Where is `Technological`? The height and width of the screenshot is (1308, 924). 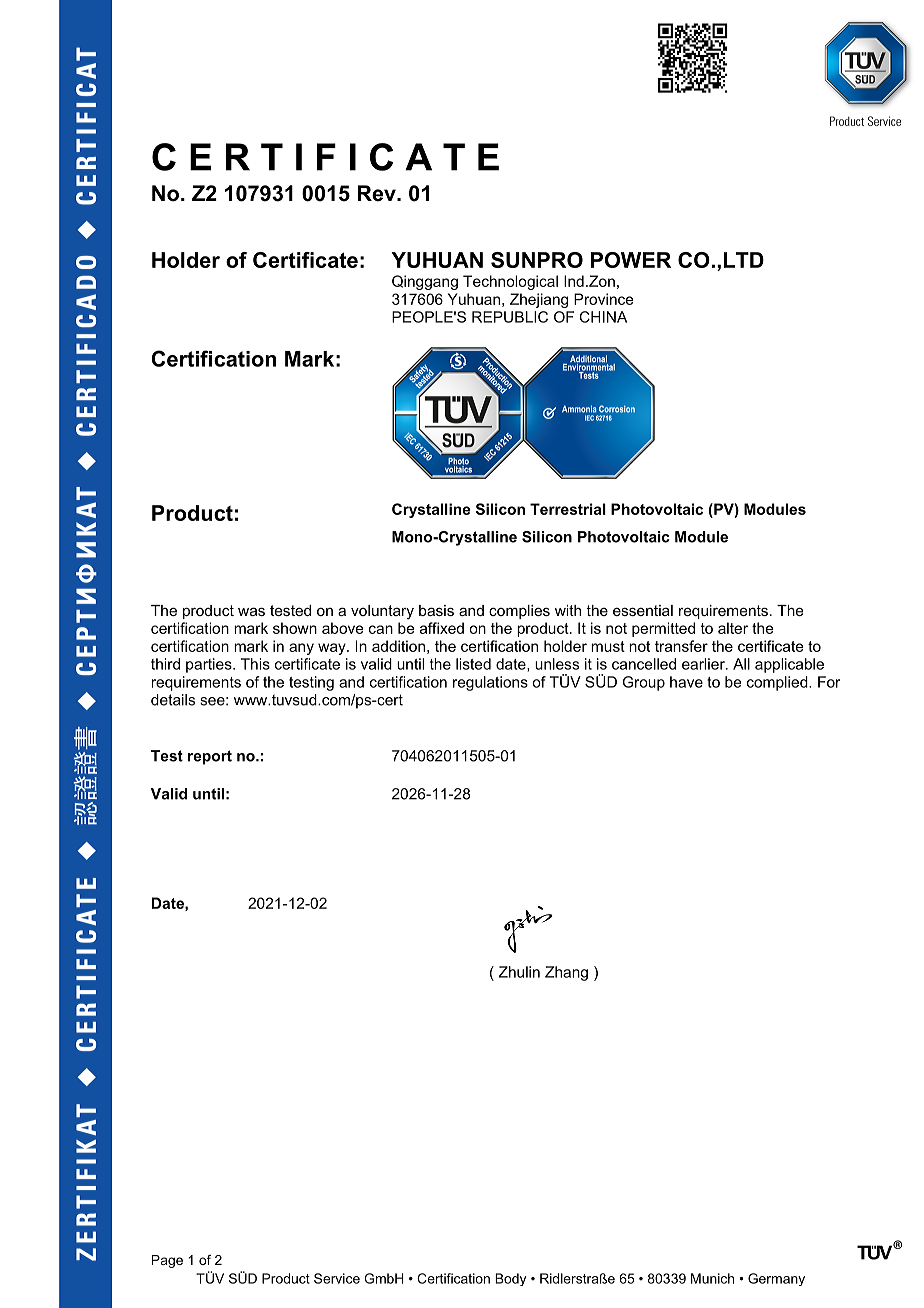 Technological is located at coordinates (510, 282).
